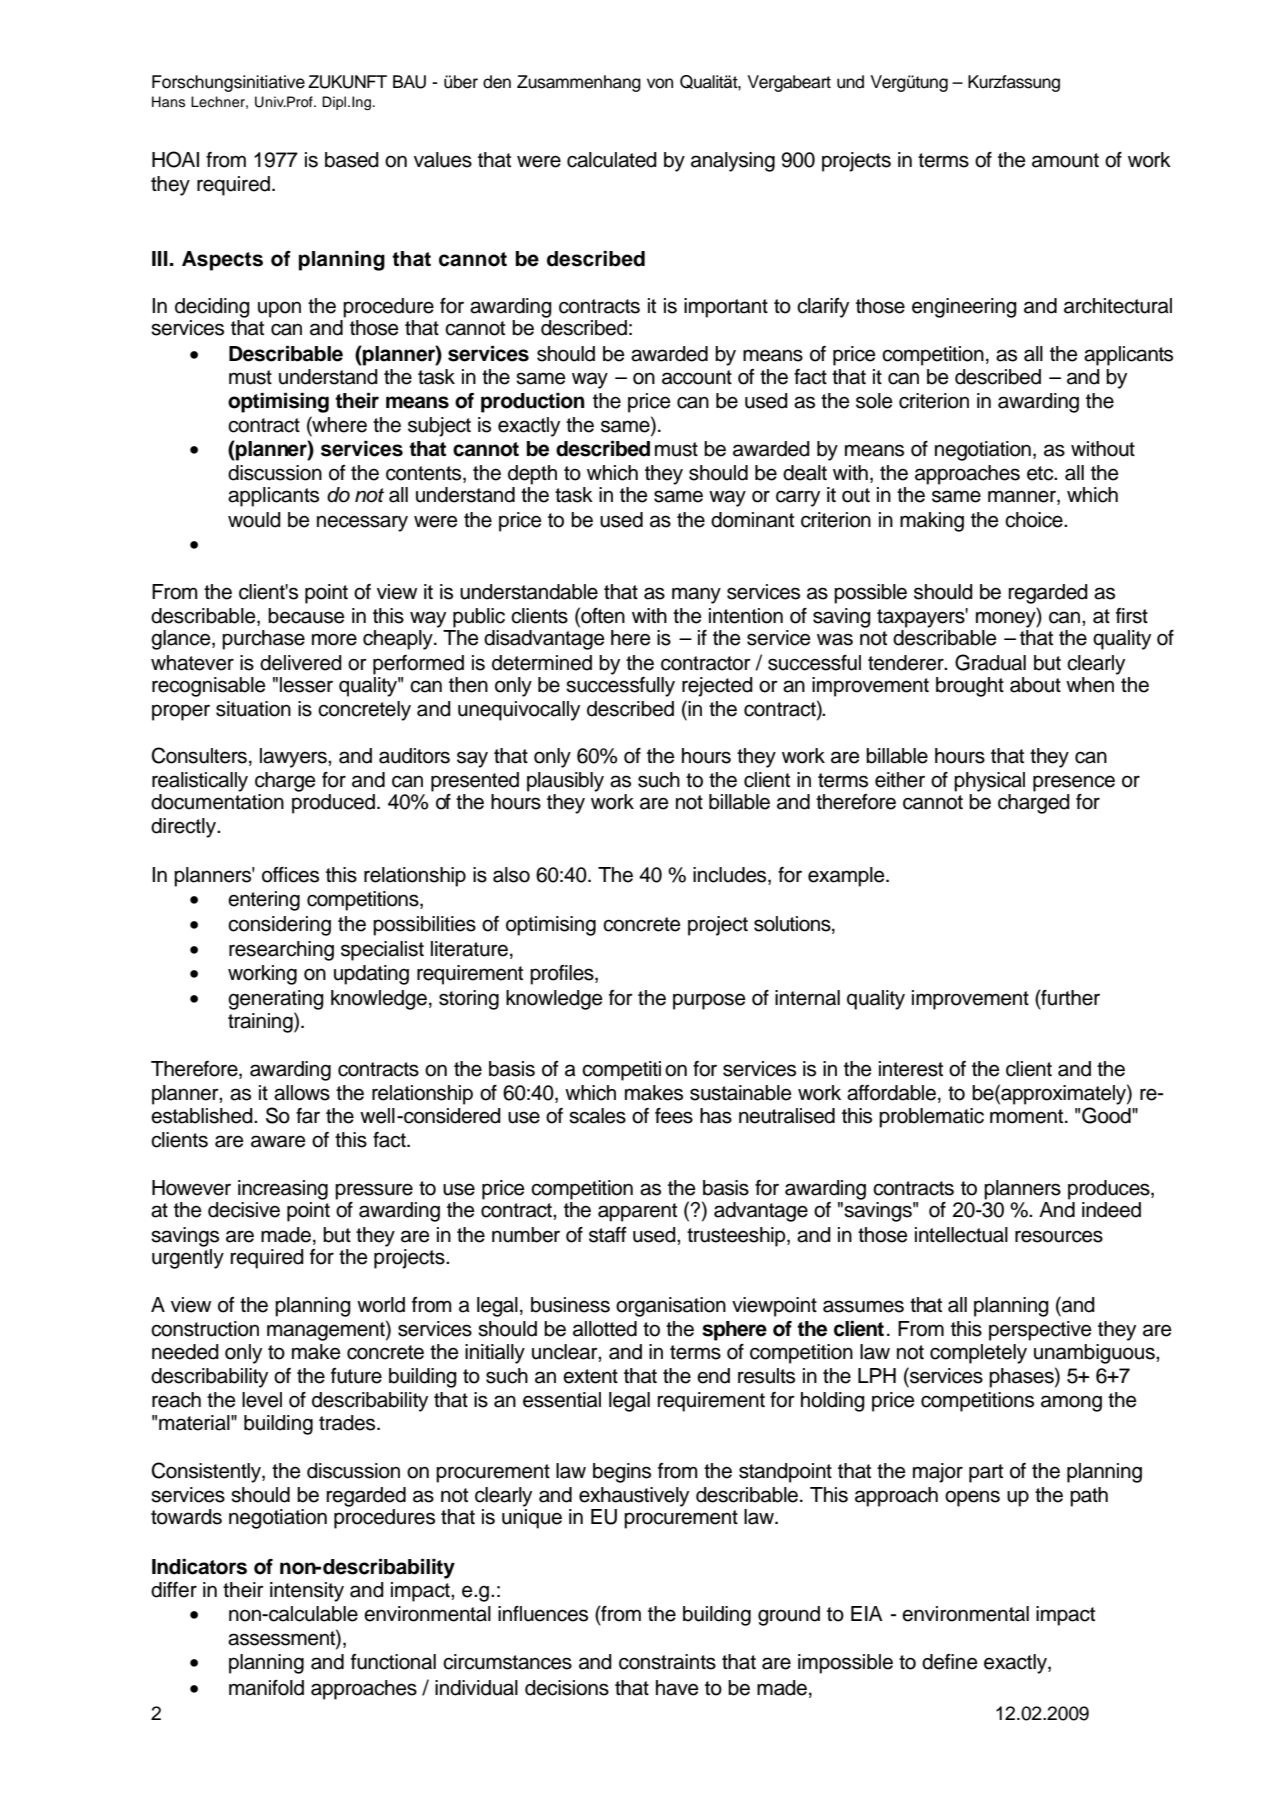 This screenshot has width=1277, height=1804. Describe the element at coordinates (950, 1662) in the screenshot. I see `define` at that location.
